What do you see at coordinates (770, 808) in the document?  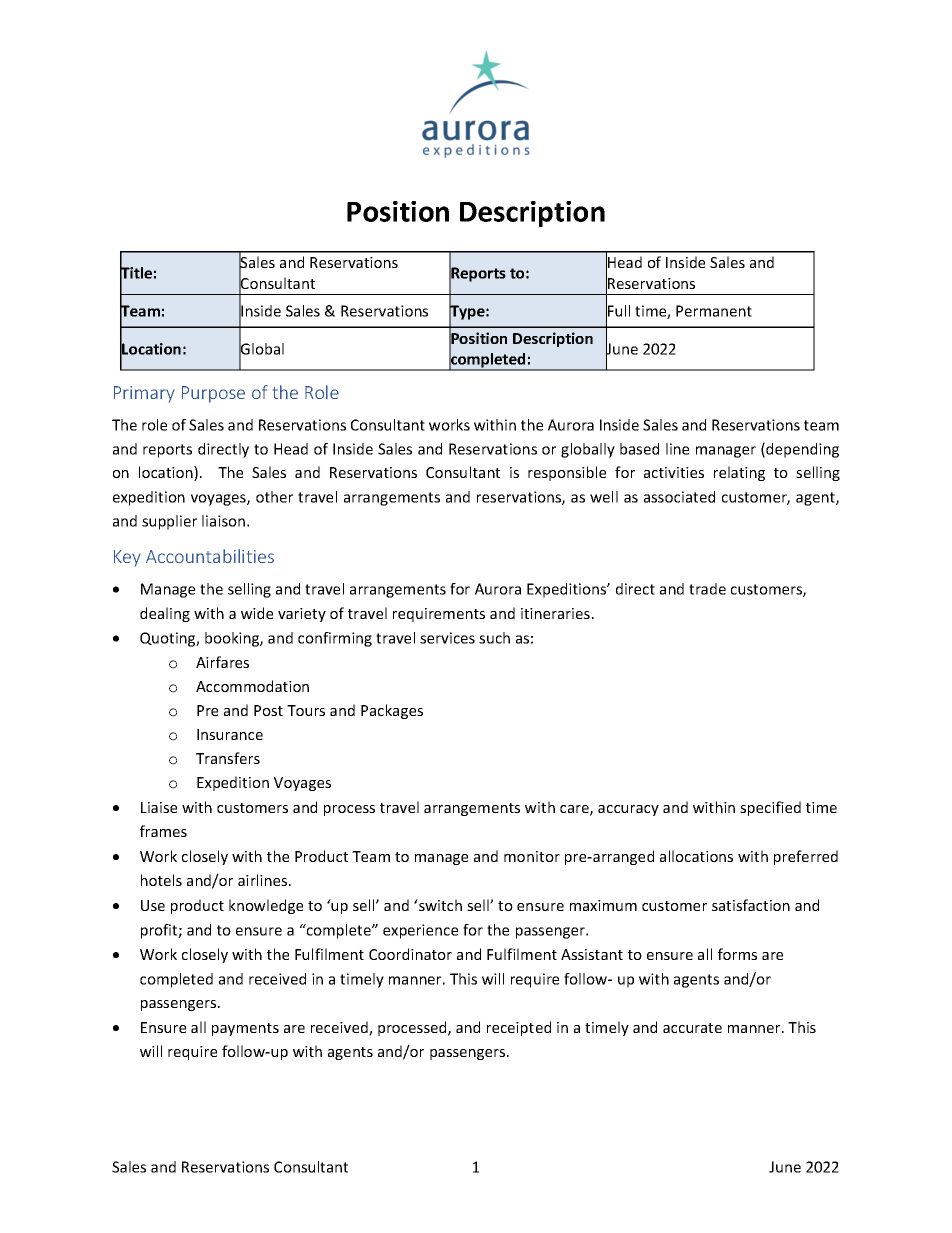 I see `specified` at bounding box center [770, 808].
